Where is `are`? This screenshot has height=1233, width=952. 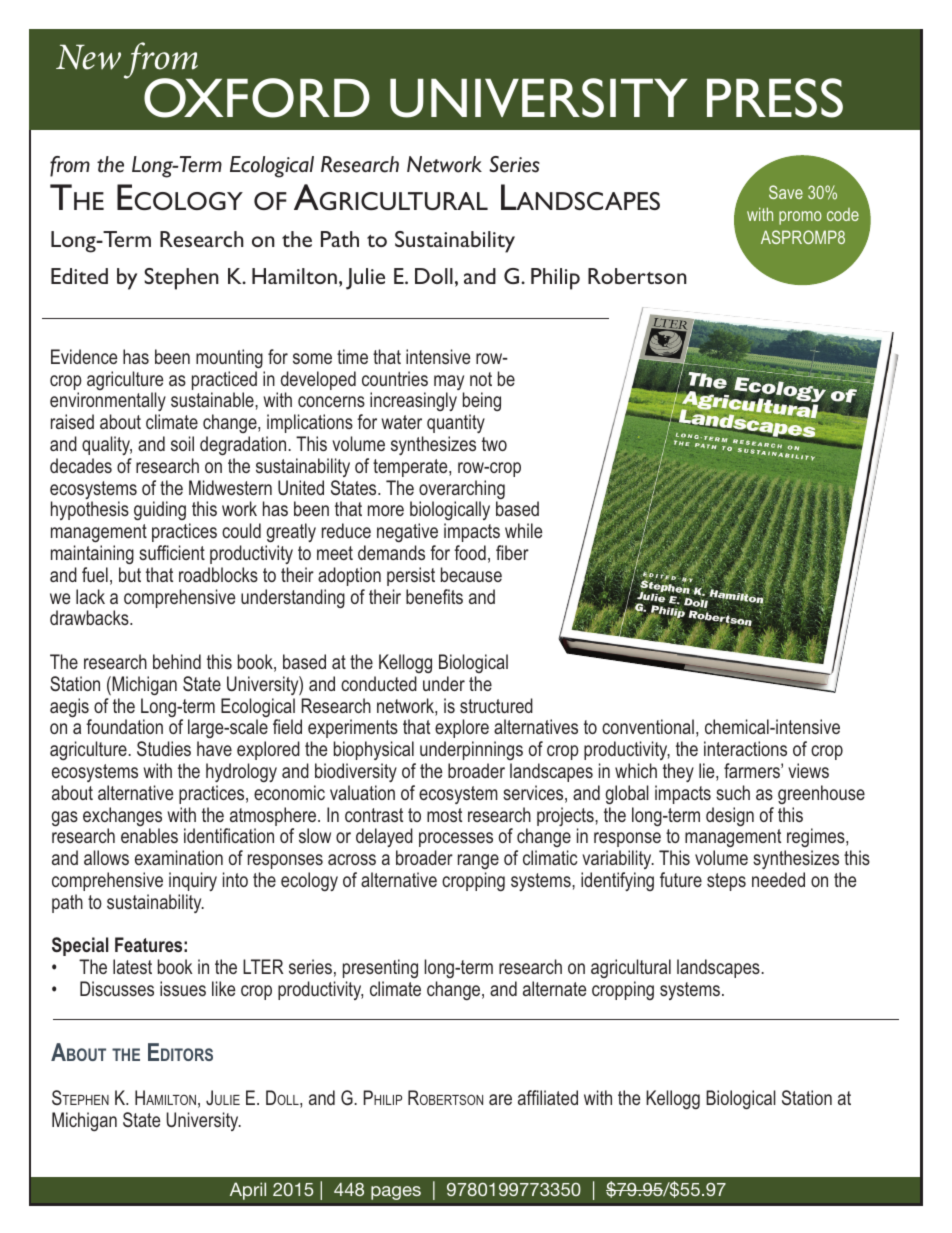
are is located at coordinates (500, 1099).
